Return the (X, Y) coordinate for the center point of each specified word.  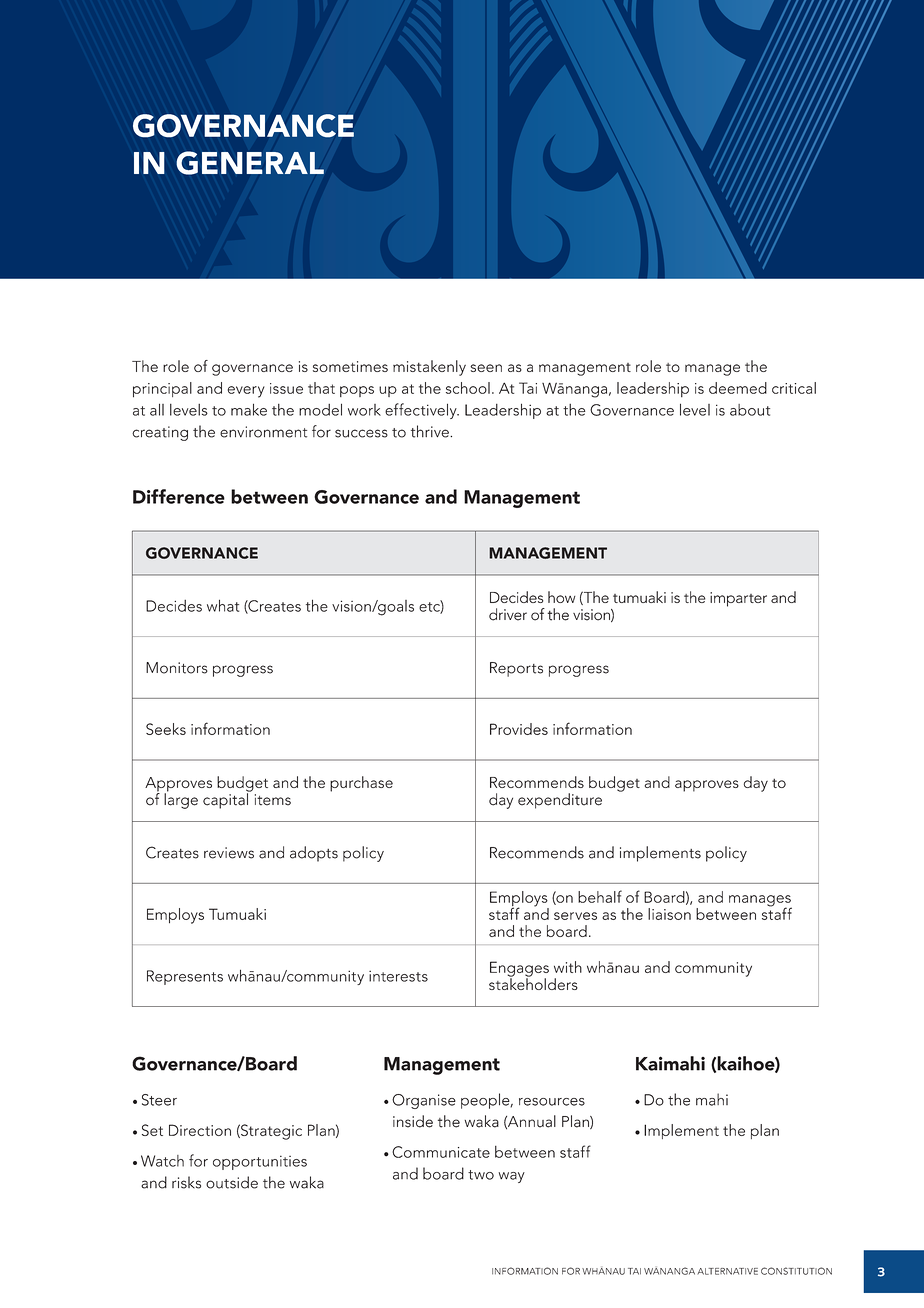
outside (232, 1182)
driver (508, 614)
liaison (669, 914)
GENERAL (250, 163)
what (223, 605)
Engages (519, 970)
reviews (229, 853)
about (750, 410)
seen (486, 368)
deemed (738, 388)
